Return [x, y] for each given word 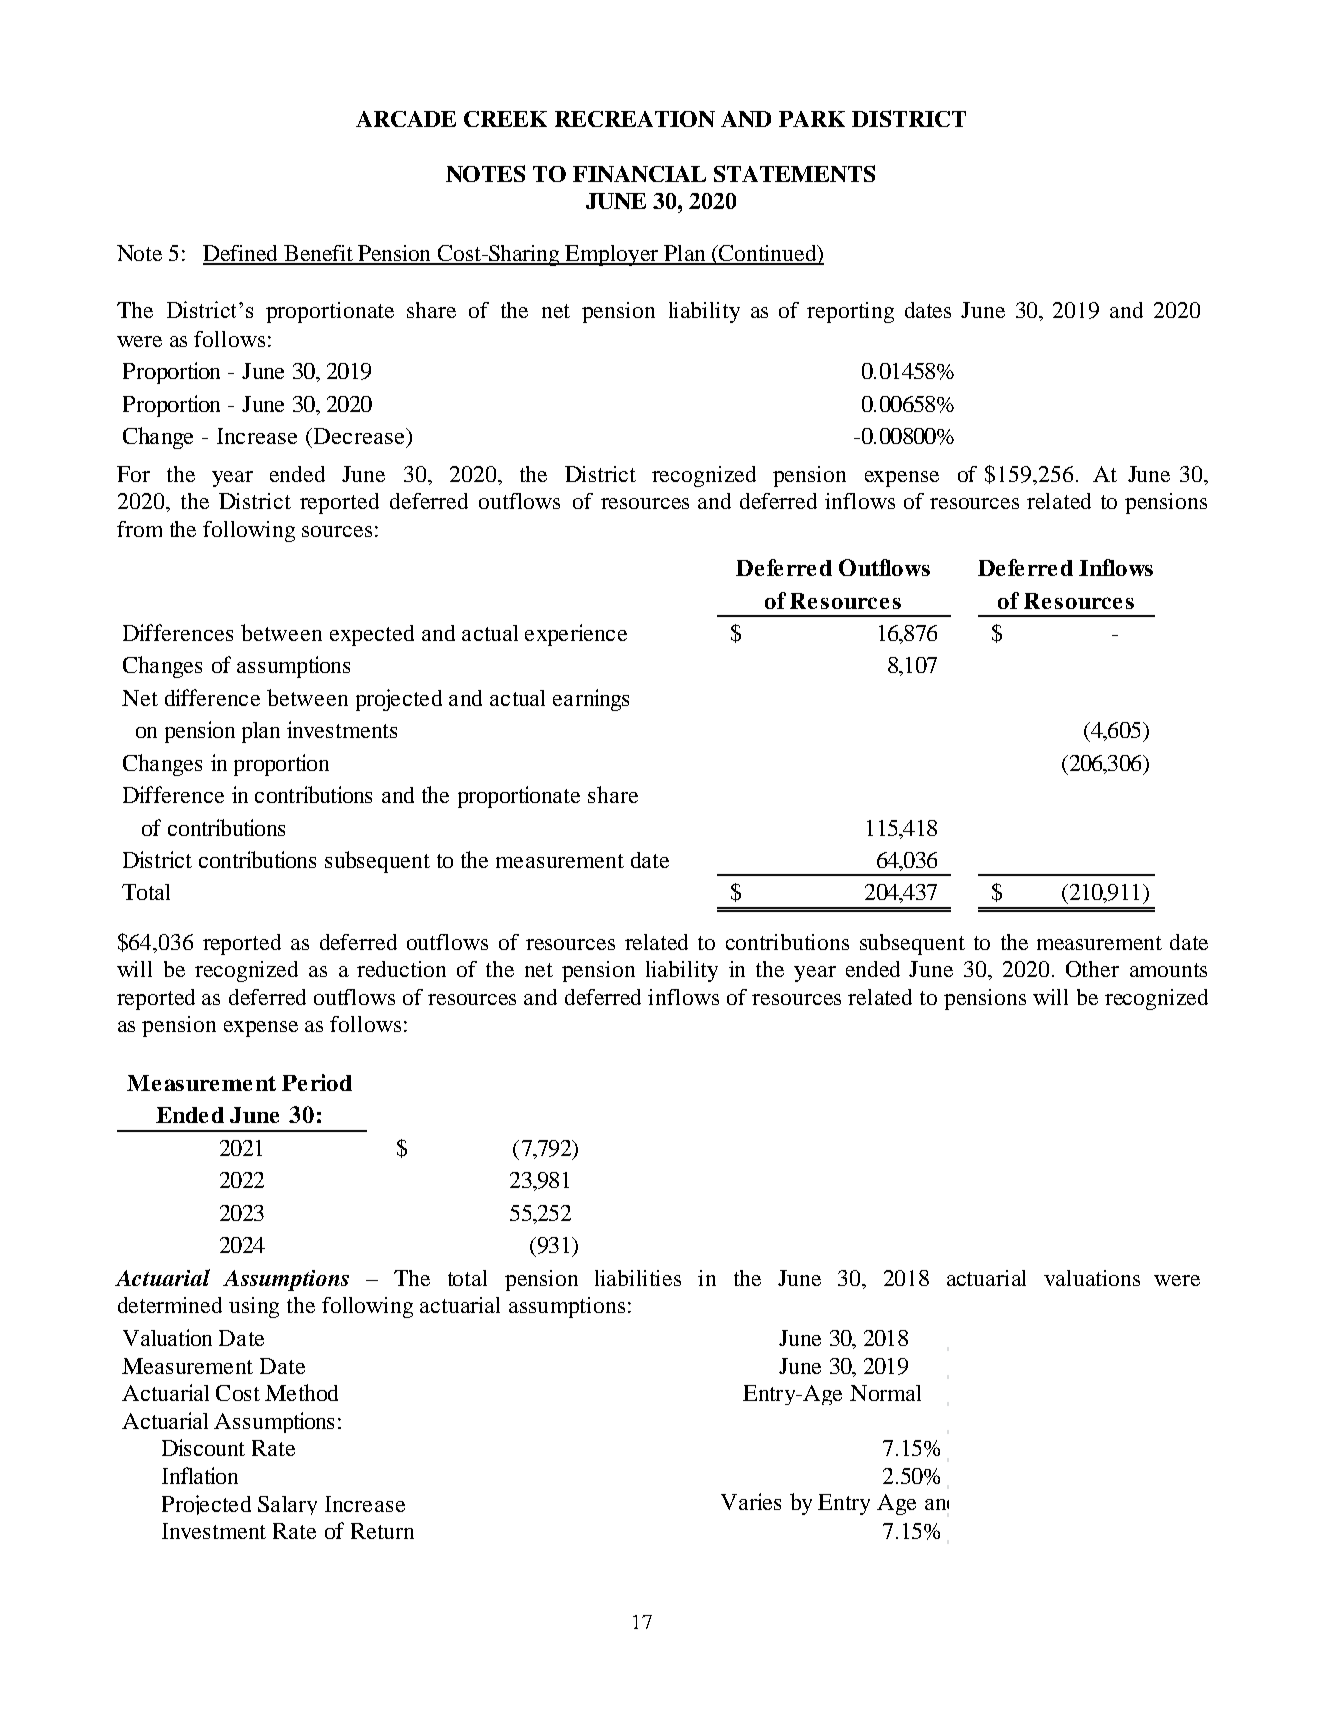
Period [317, 1082]
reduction [401, 969]
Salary [287, 1505]
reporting [850, 312]
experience [576, 635]
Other [1092, 969]
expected [372, 635]
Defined [242, 254]
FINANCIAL [639, 174]
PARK [812, 119]
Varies [751, 1501]
